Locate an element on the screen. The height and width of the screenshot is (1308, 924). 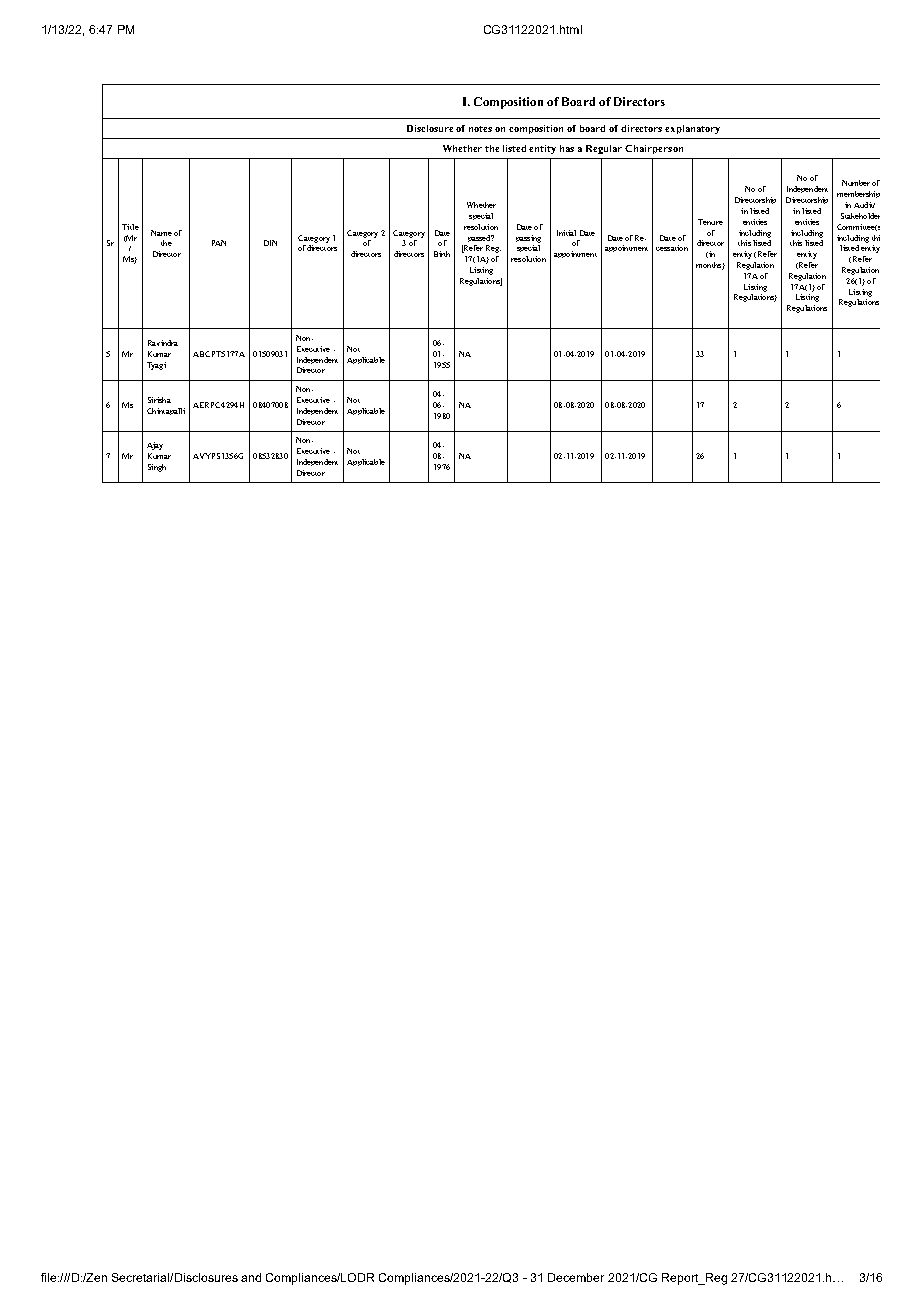
cessation is located at coordinates (672, 248).
